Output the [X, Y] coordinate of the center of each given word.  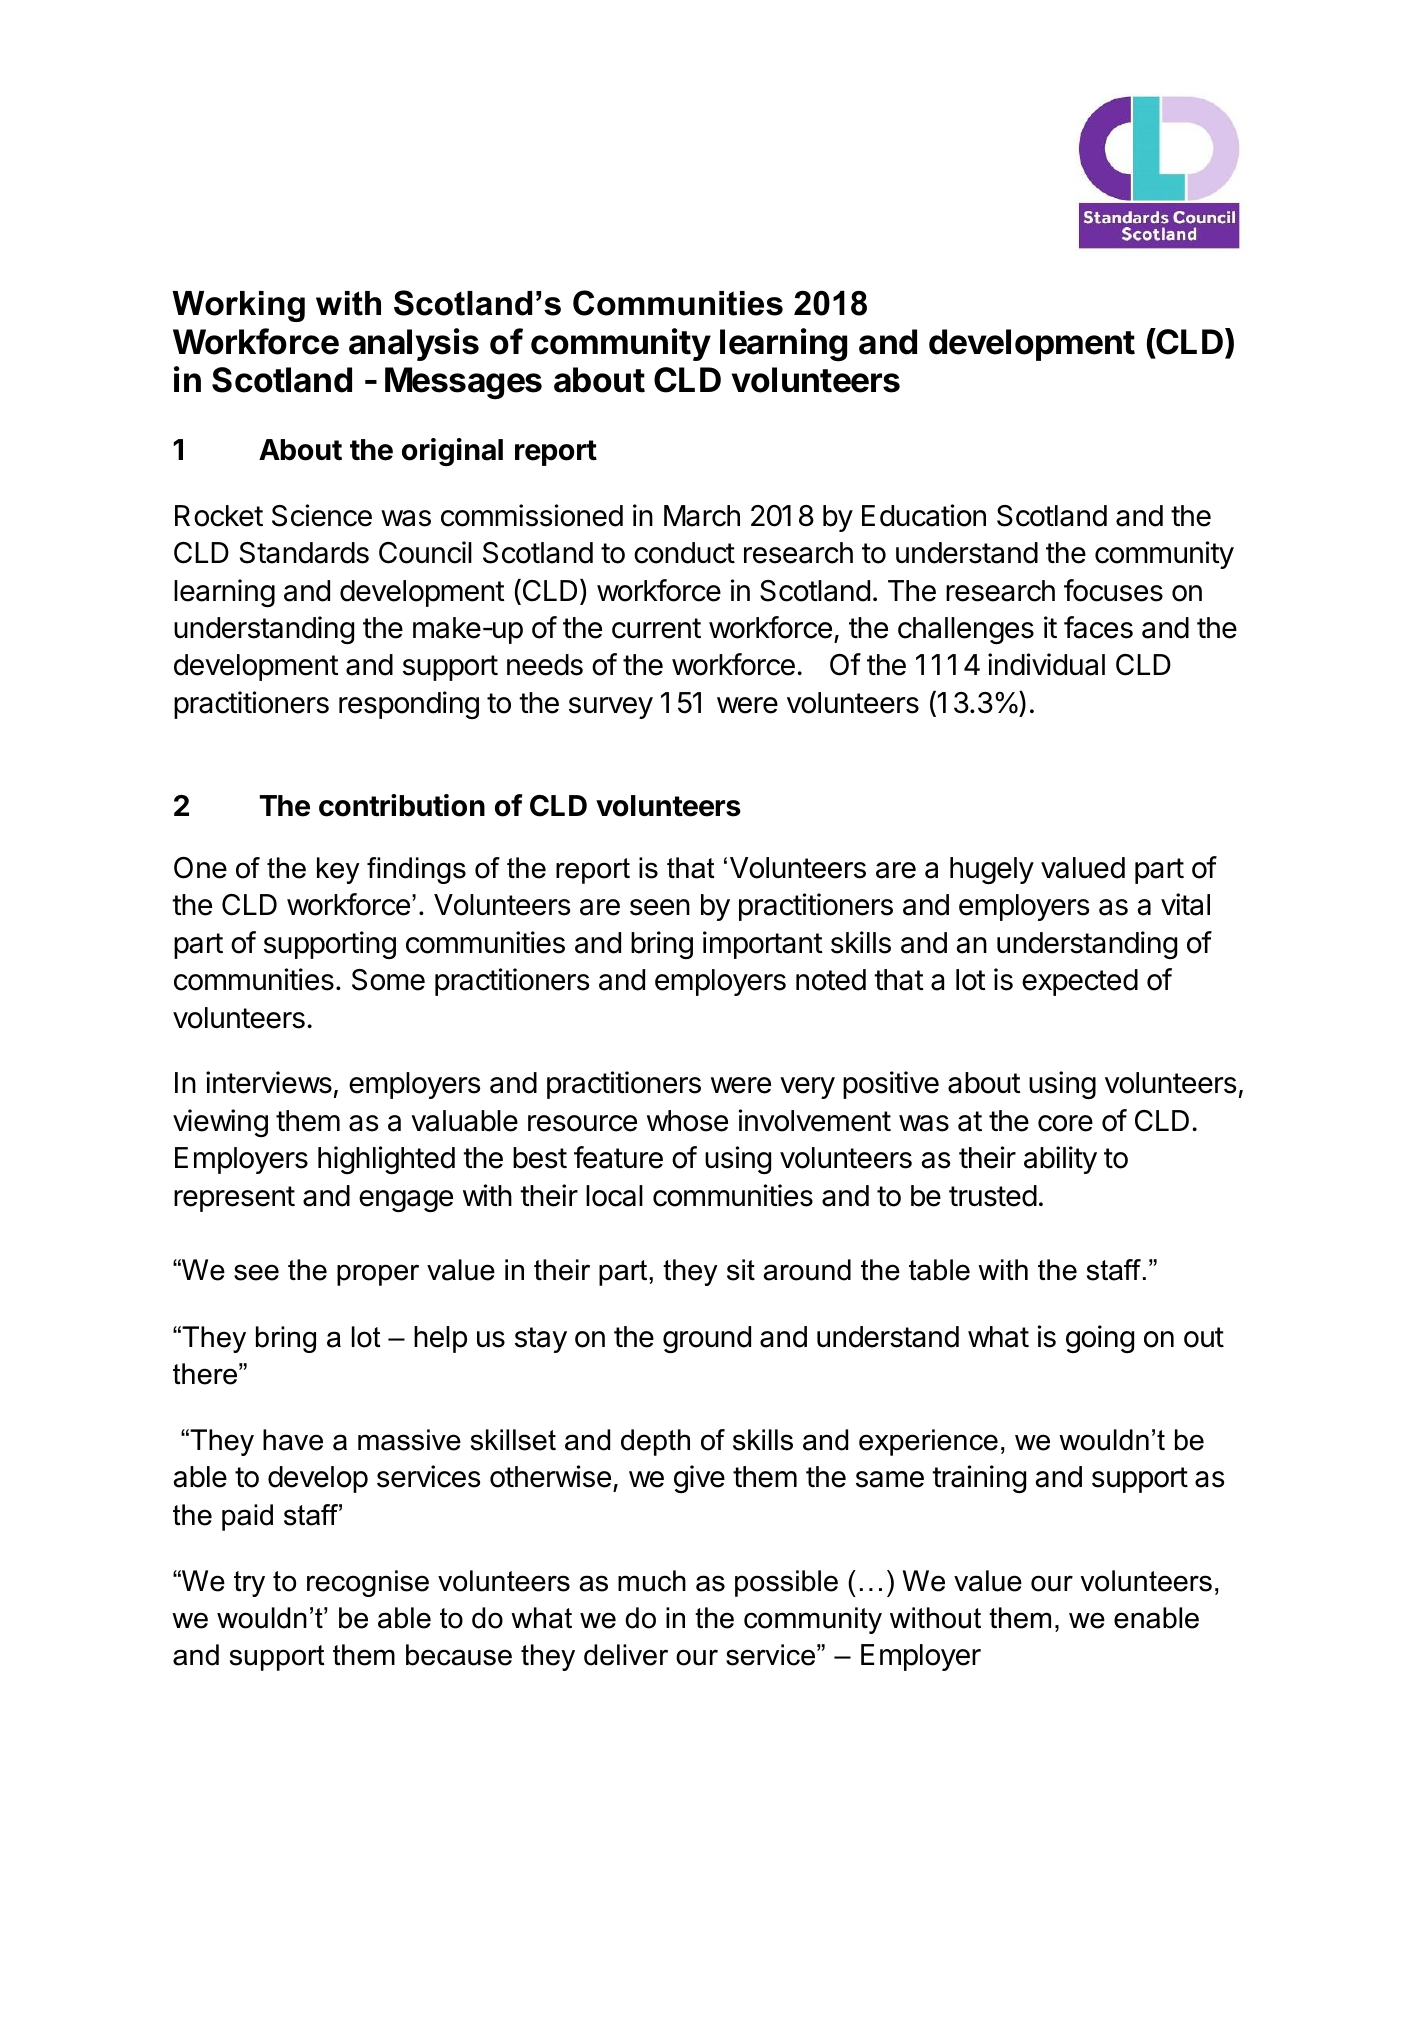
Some [388, 980]
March [702, 516]
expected [1080, 982]
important [763, 945]
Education [924, 515]
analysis [414, 344]
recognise [368, 1583]
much [652, 1581]
